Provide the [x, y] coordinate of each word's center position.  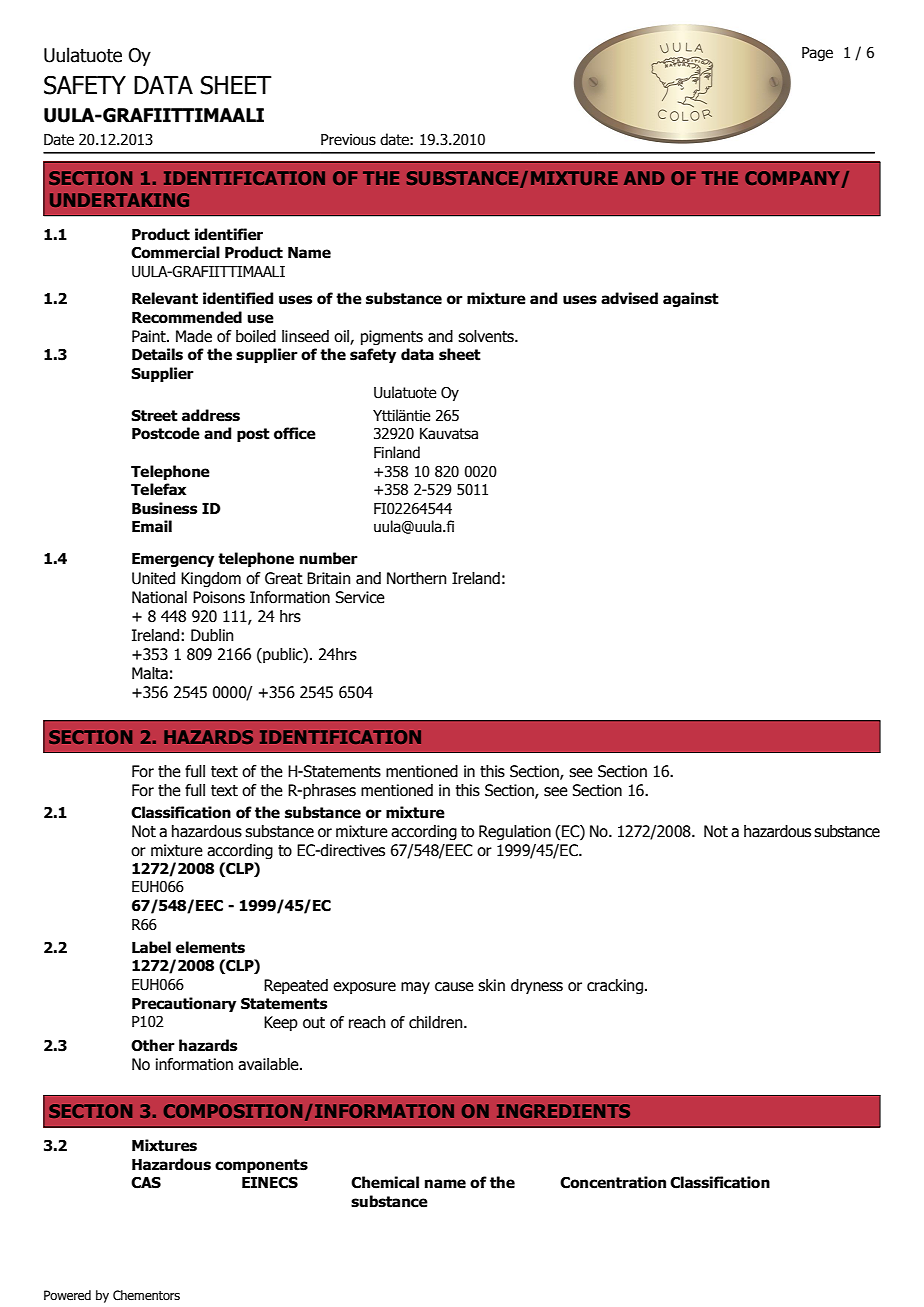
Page [817, 54]
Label [151, 947]
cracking [615, 986]
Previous [348, 140]
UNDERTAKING [119, 200]
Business [164, 508]
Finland [397, 452]
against [691, 299]
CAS [146, 1183]
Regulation [515, 832]
